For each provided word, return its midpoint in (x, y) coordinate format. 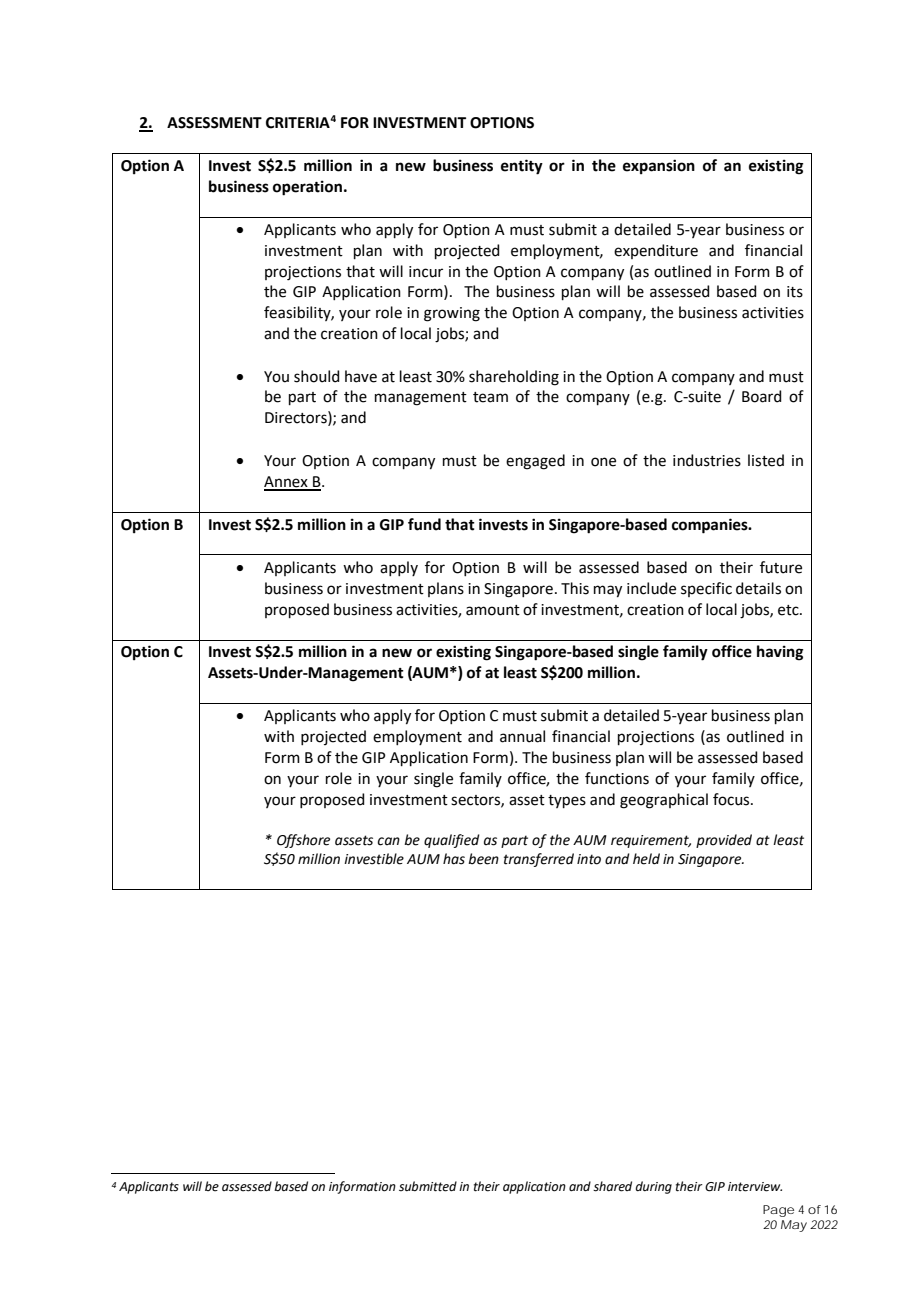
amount (493, 610)
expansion (659, 166)
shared (612, 1186)
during (653, 1187)
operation (307, 188)
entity (522, 167)
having (780, 653)
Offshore (303, 841)
